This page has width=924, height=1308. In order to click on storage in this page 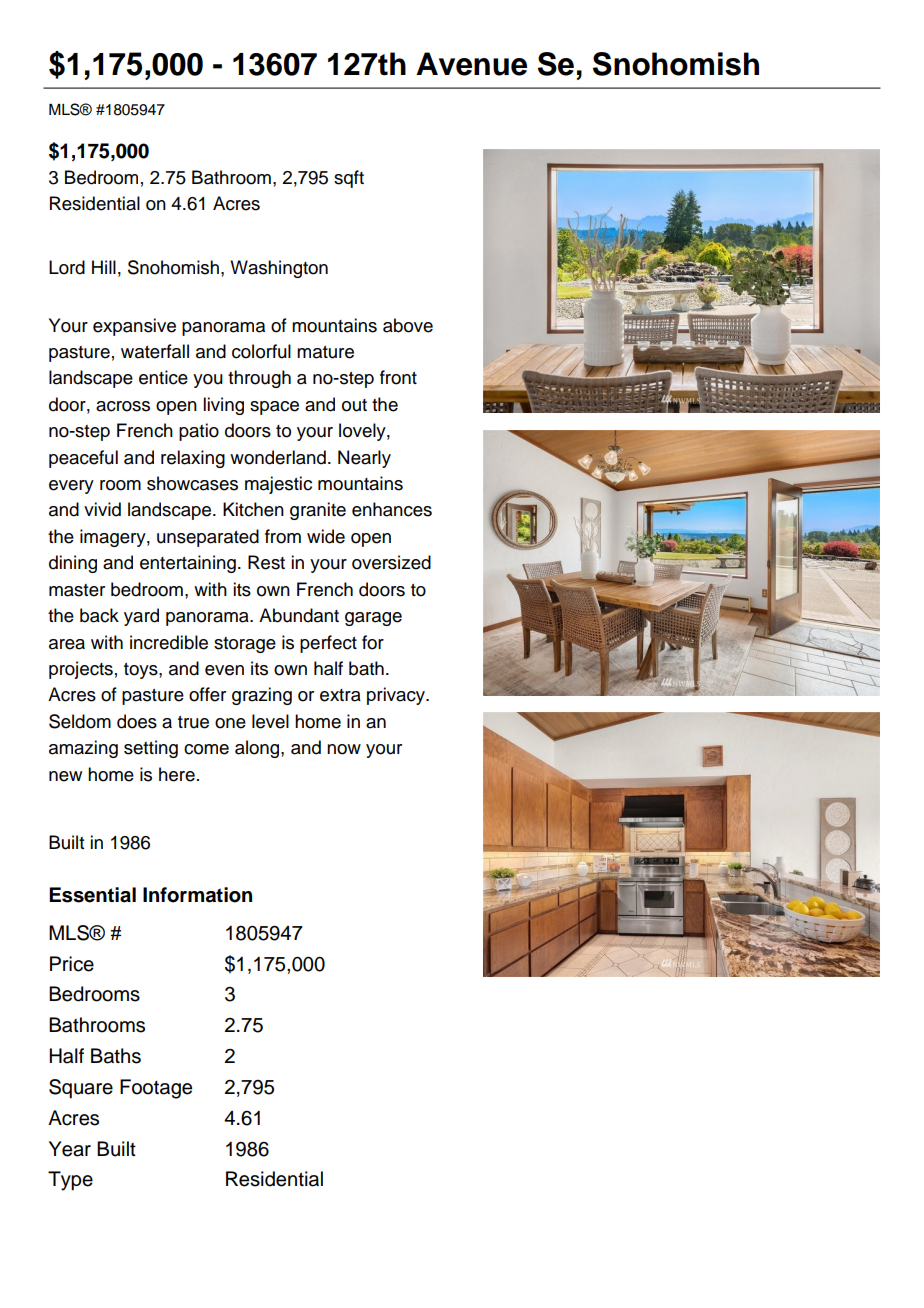, I will do `click(245, 645)`.
